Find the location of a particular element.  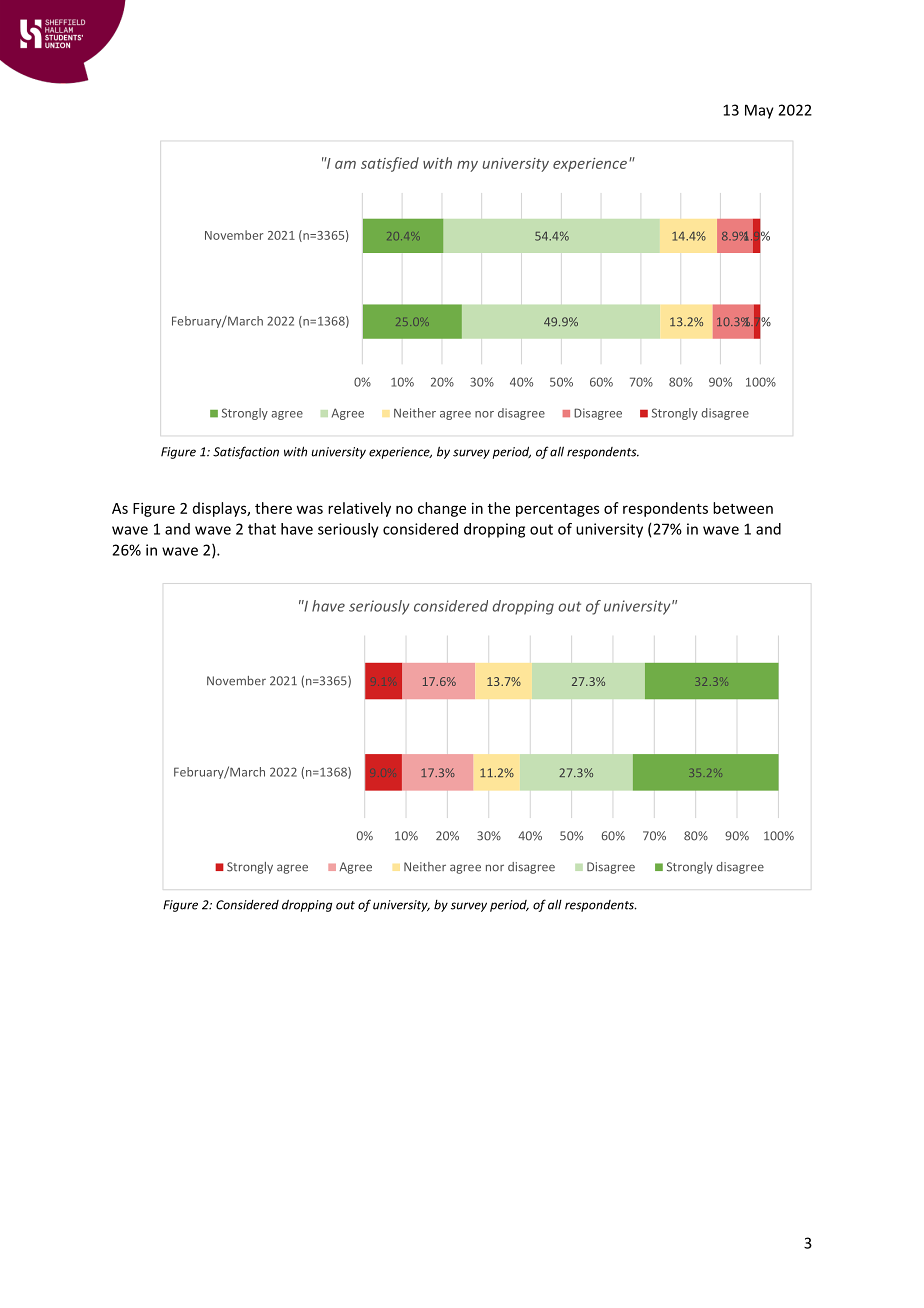

that is located at coordinates (262, 529).
